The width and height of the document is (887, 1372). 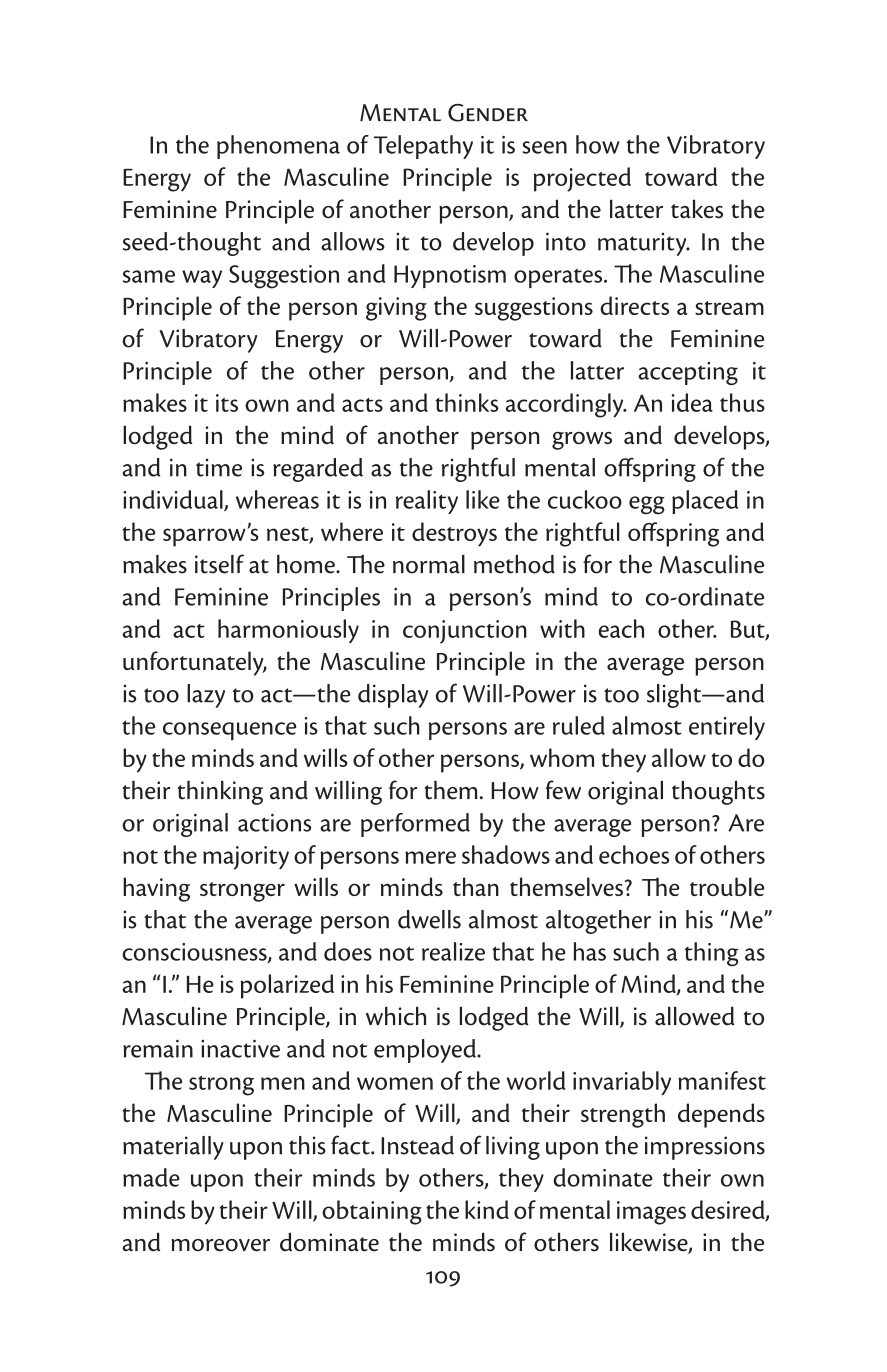 What do you see at coordinates (220, 1245) in the document?
I see `moreover` at bounding box center [220, 1245].
